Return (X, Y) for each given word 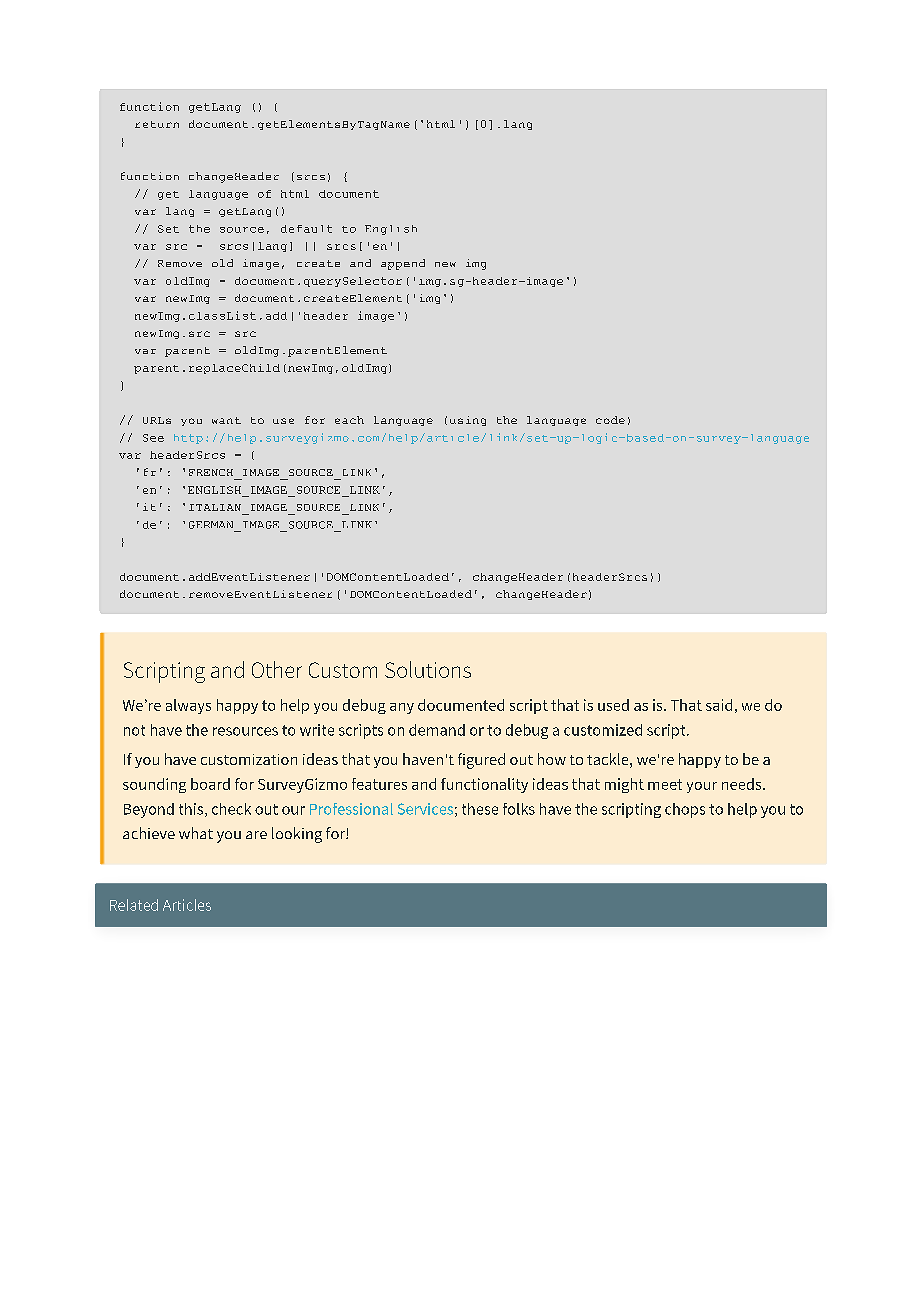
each (349, 420)
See (153, 438)
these (480, 809)
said (719, 705)
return (157, 124)
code (610, 420)
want (226, 420)
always (188, 706)
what (196, 833)
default (306, 229)
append (403, 264)
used (613, 705)
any (402, 708)
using (468, 421)
